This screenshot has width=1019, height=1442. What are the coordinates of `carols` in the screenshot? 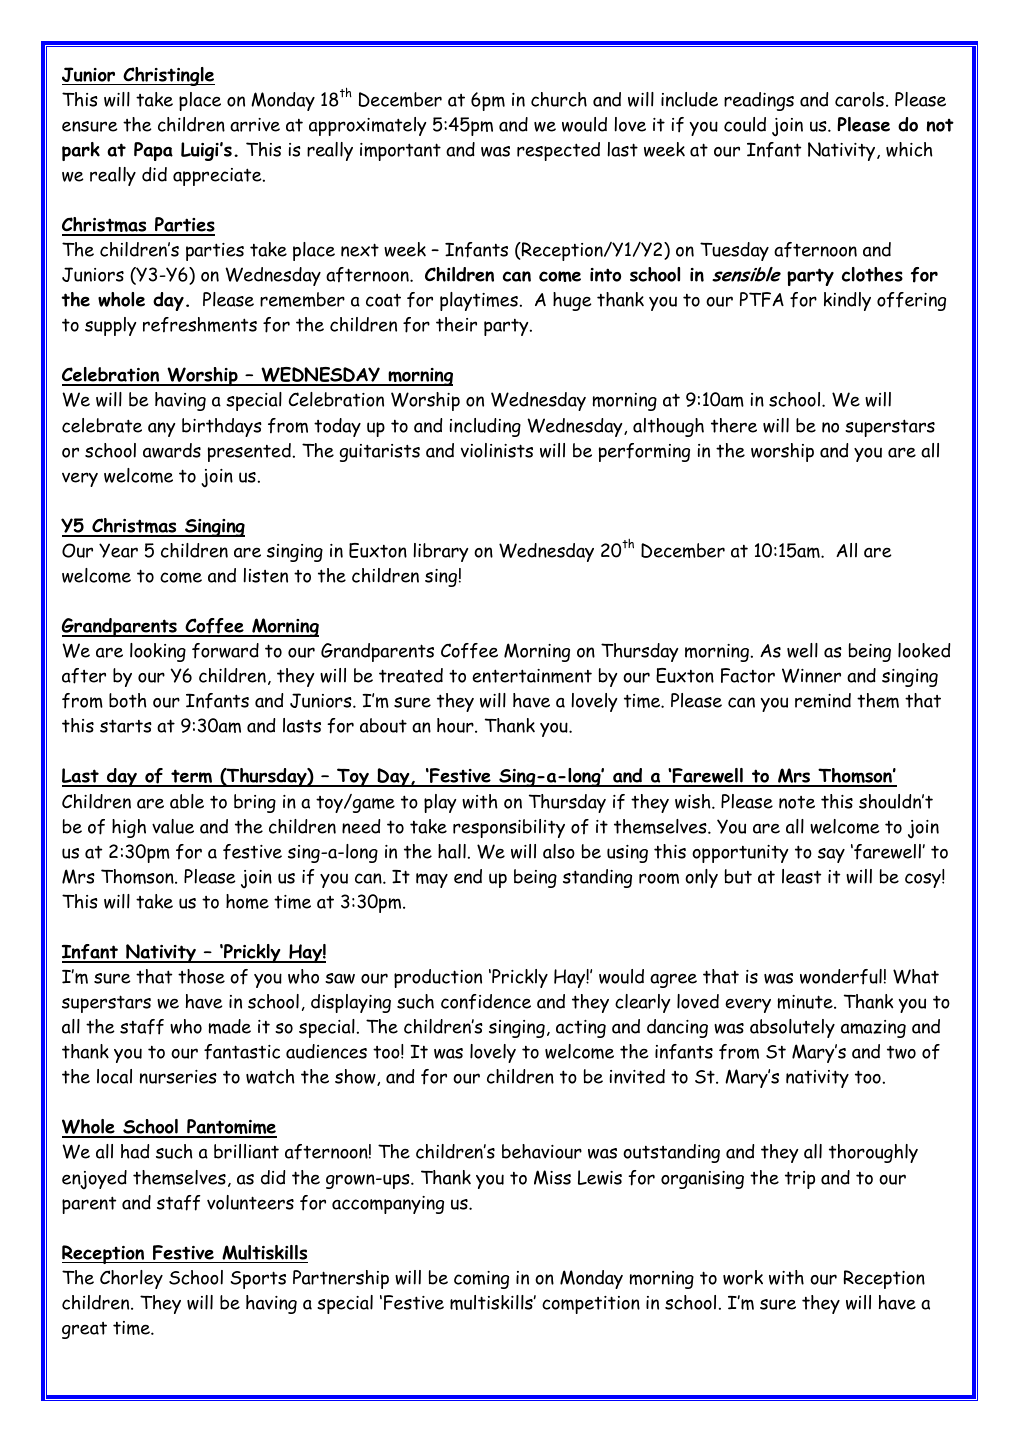 It's located at (859, 99).
